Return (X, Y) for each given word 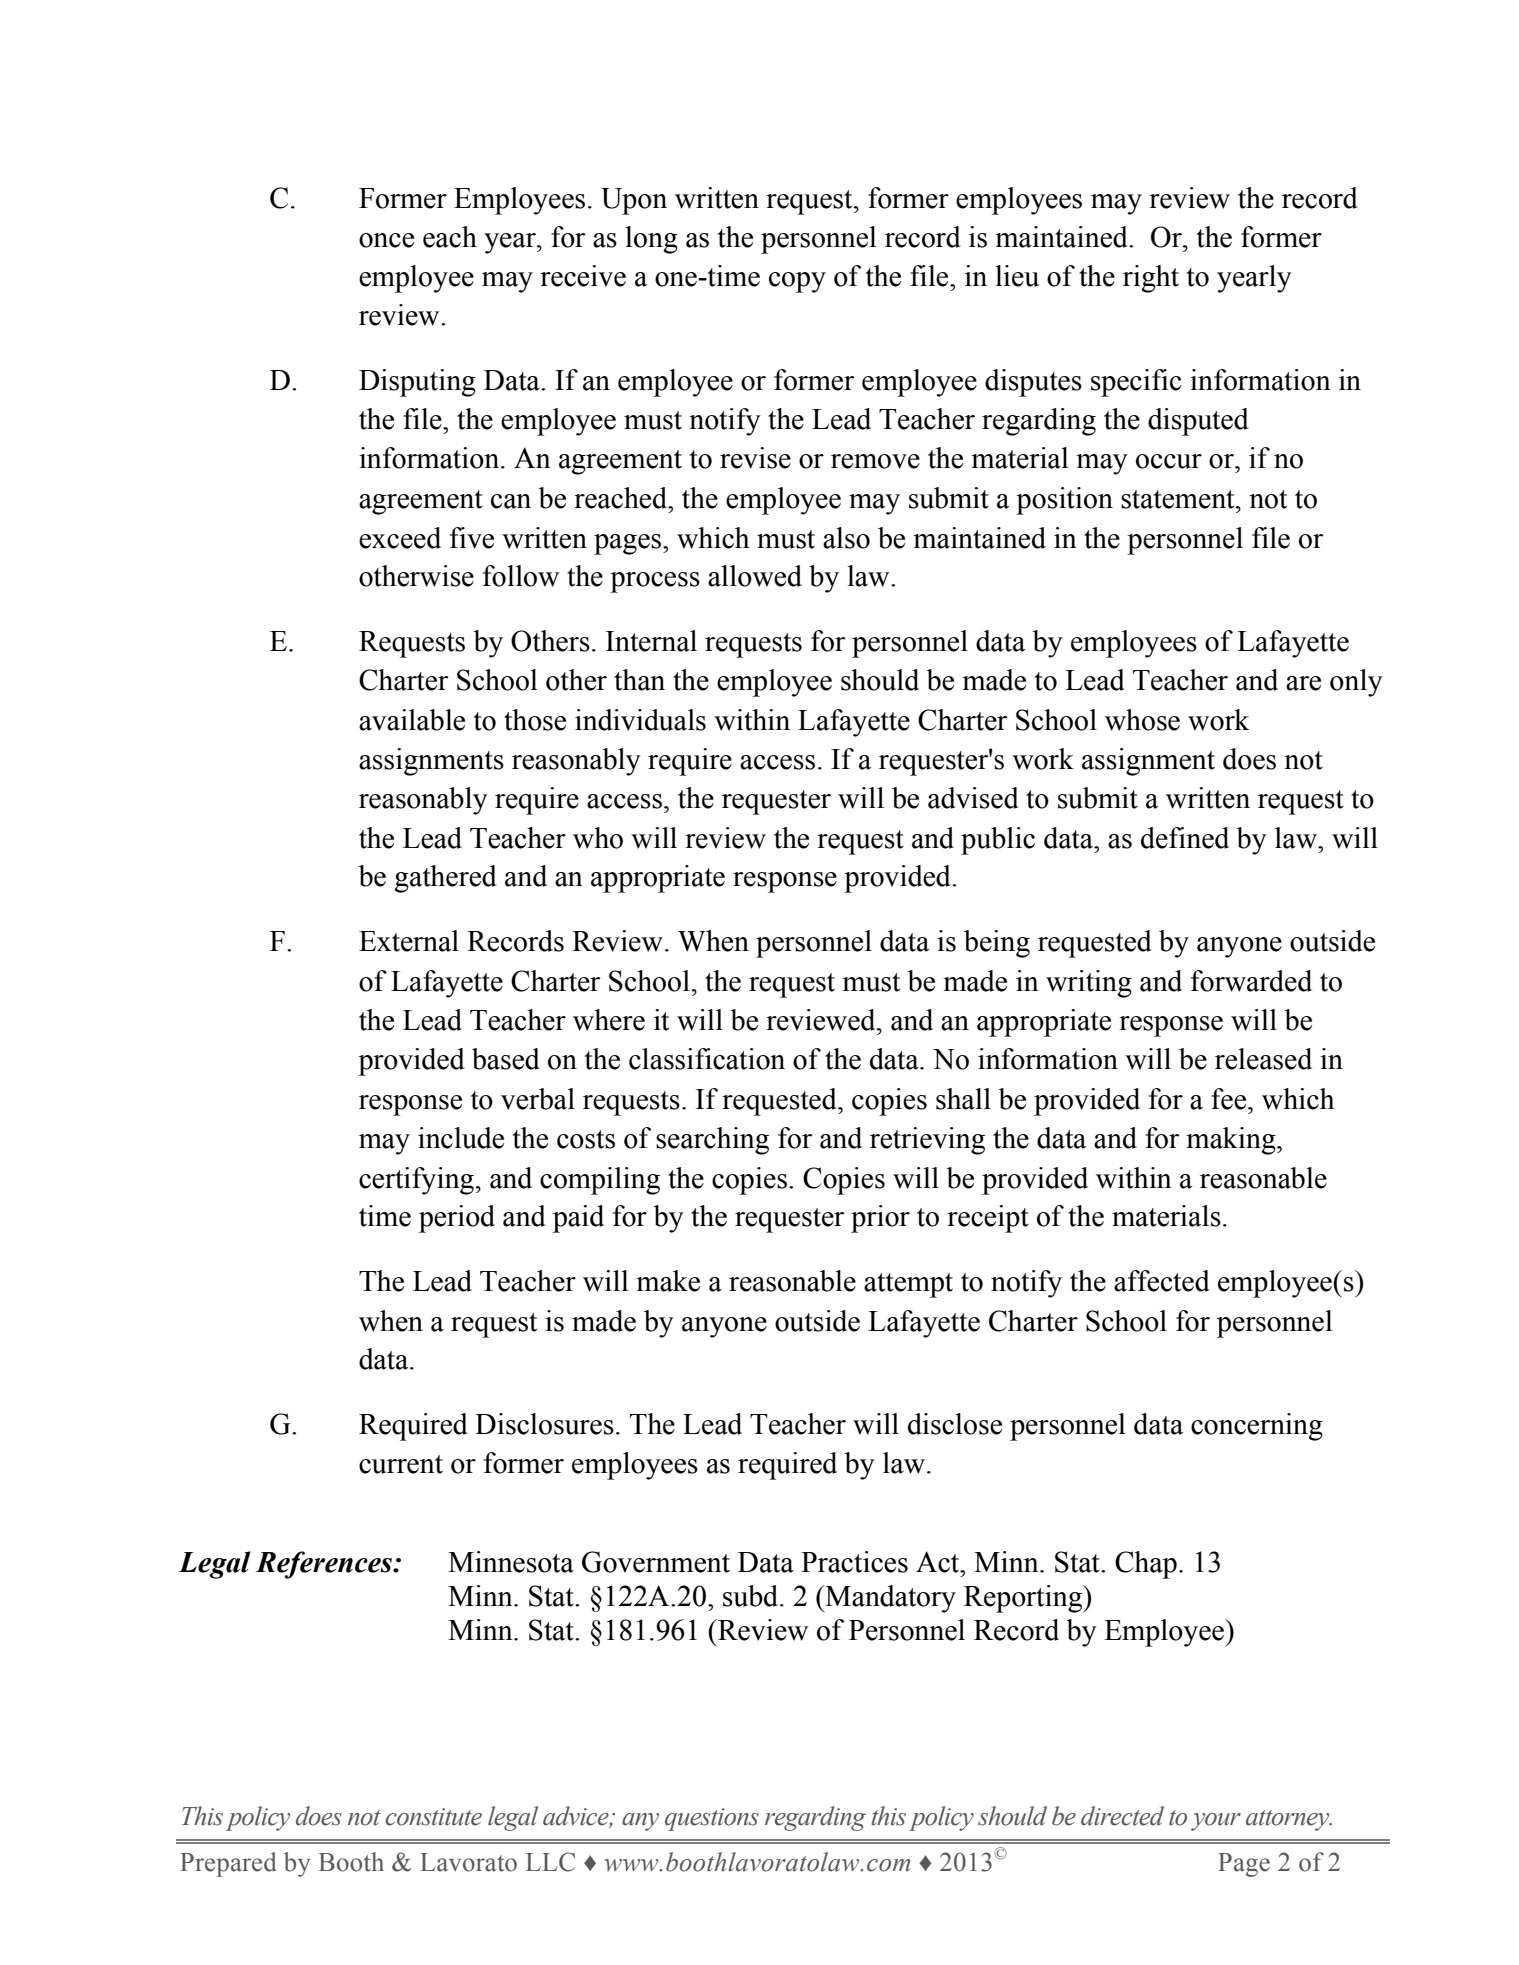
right (1151, 279)
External (409, 941)
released (1263, 1059)
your (1216, 1822)
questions (712, 1819)
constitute (433, 1817)
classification (707, 1059)
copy (797, 282)
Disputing (417, 383)
